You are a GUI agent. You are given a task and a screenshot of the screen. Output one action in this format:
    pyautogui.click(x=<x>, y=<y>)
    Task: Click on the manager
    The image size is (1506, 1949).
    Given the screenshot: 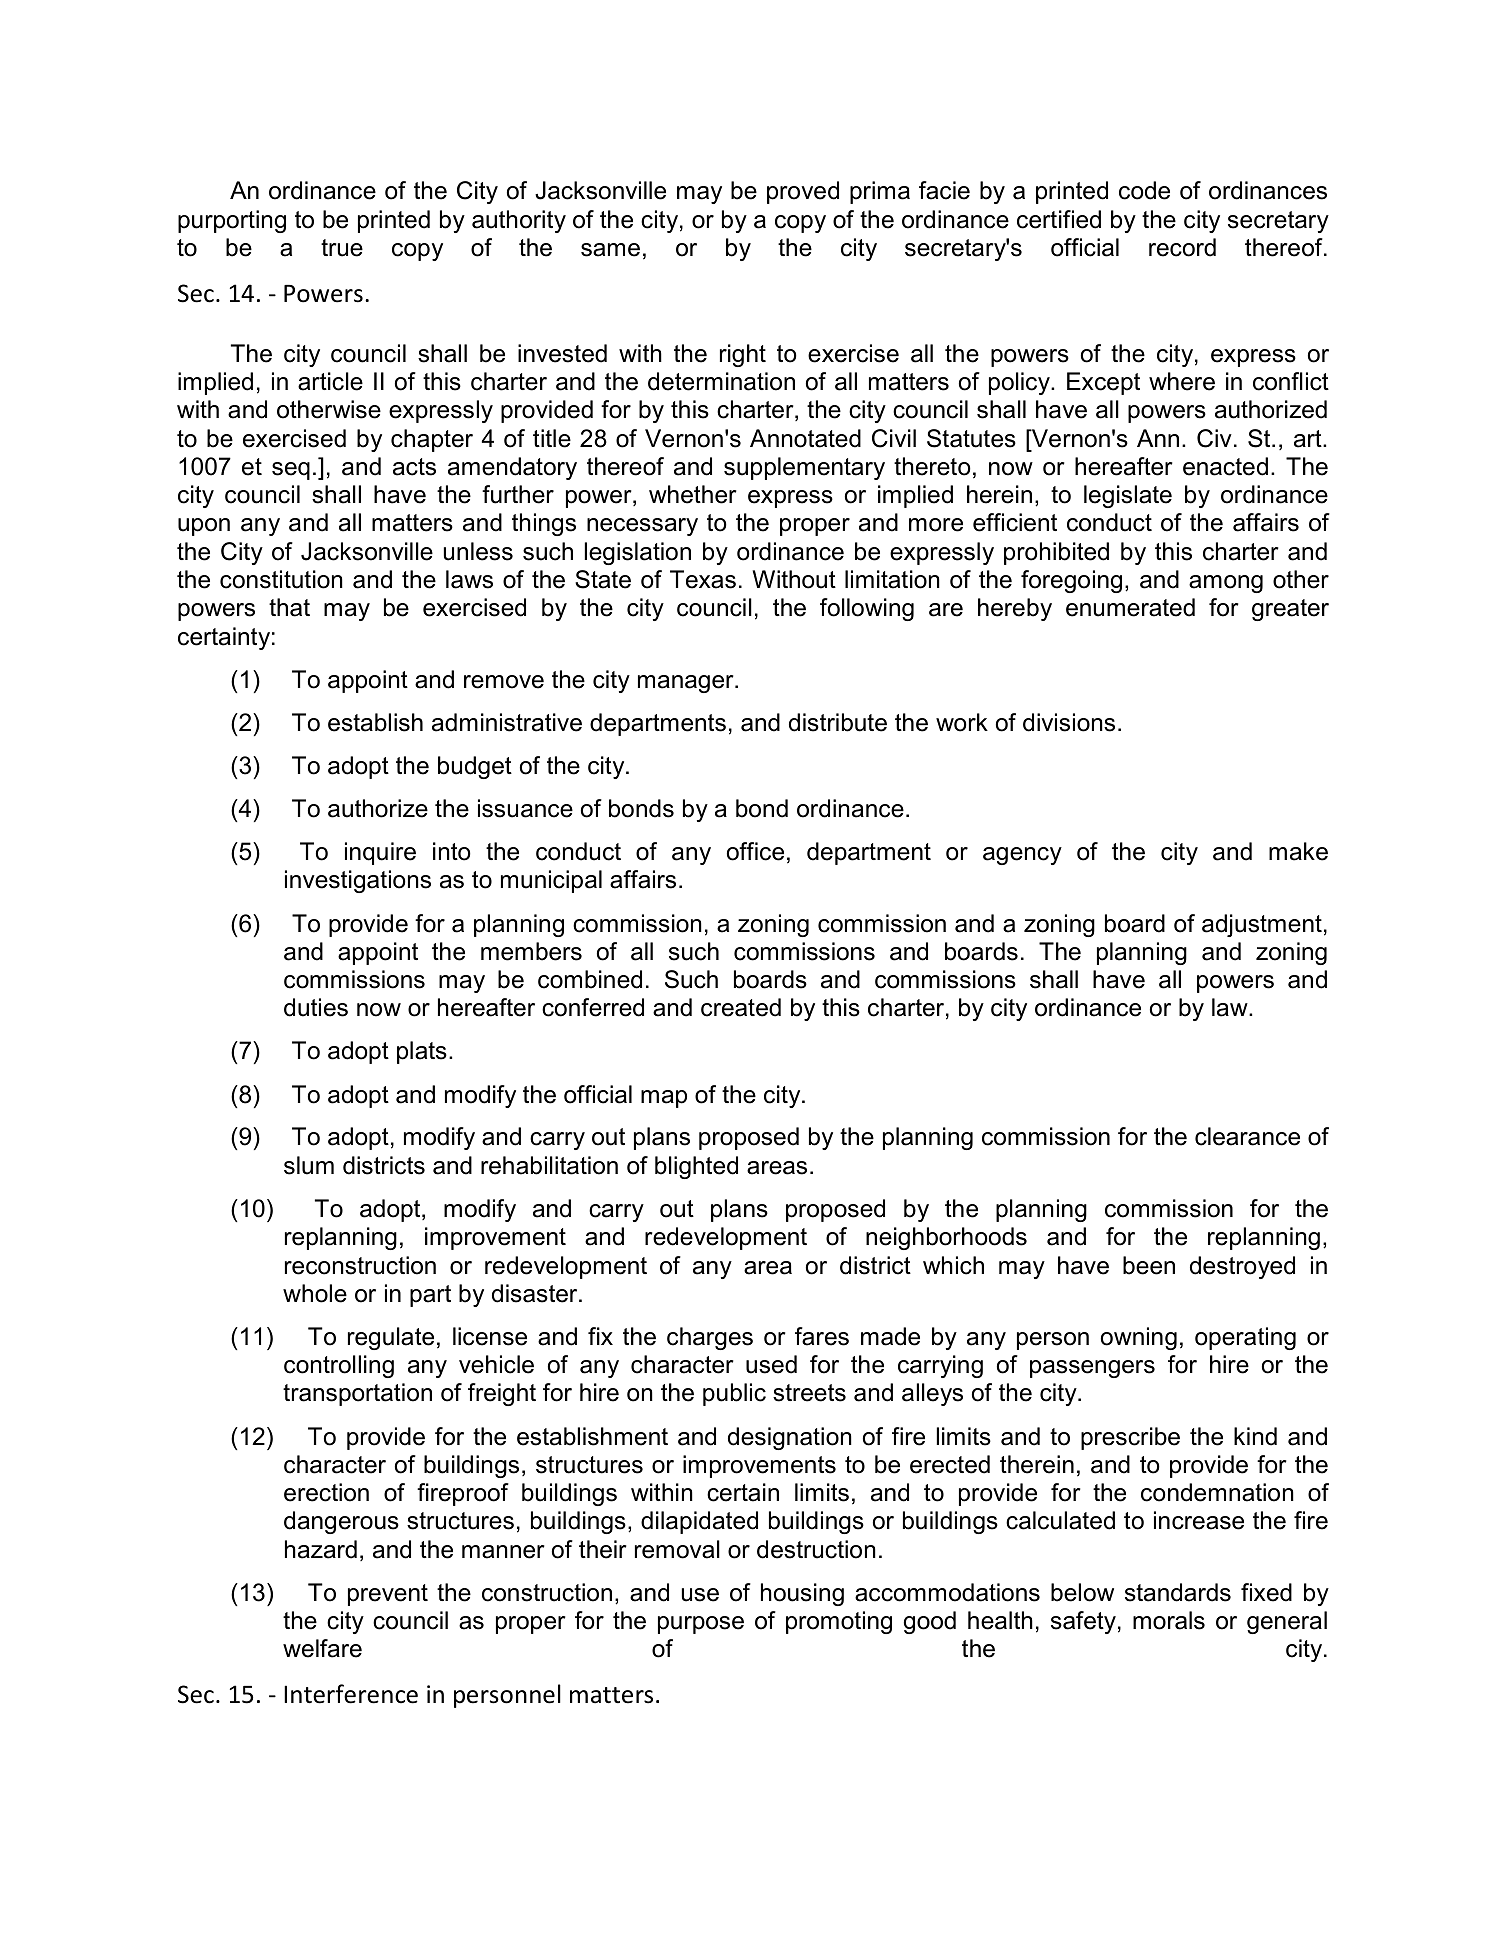 What is the action you would take?
    pyautogui.click(x=687, y=684)
